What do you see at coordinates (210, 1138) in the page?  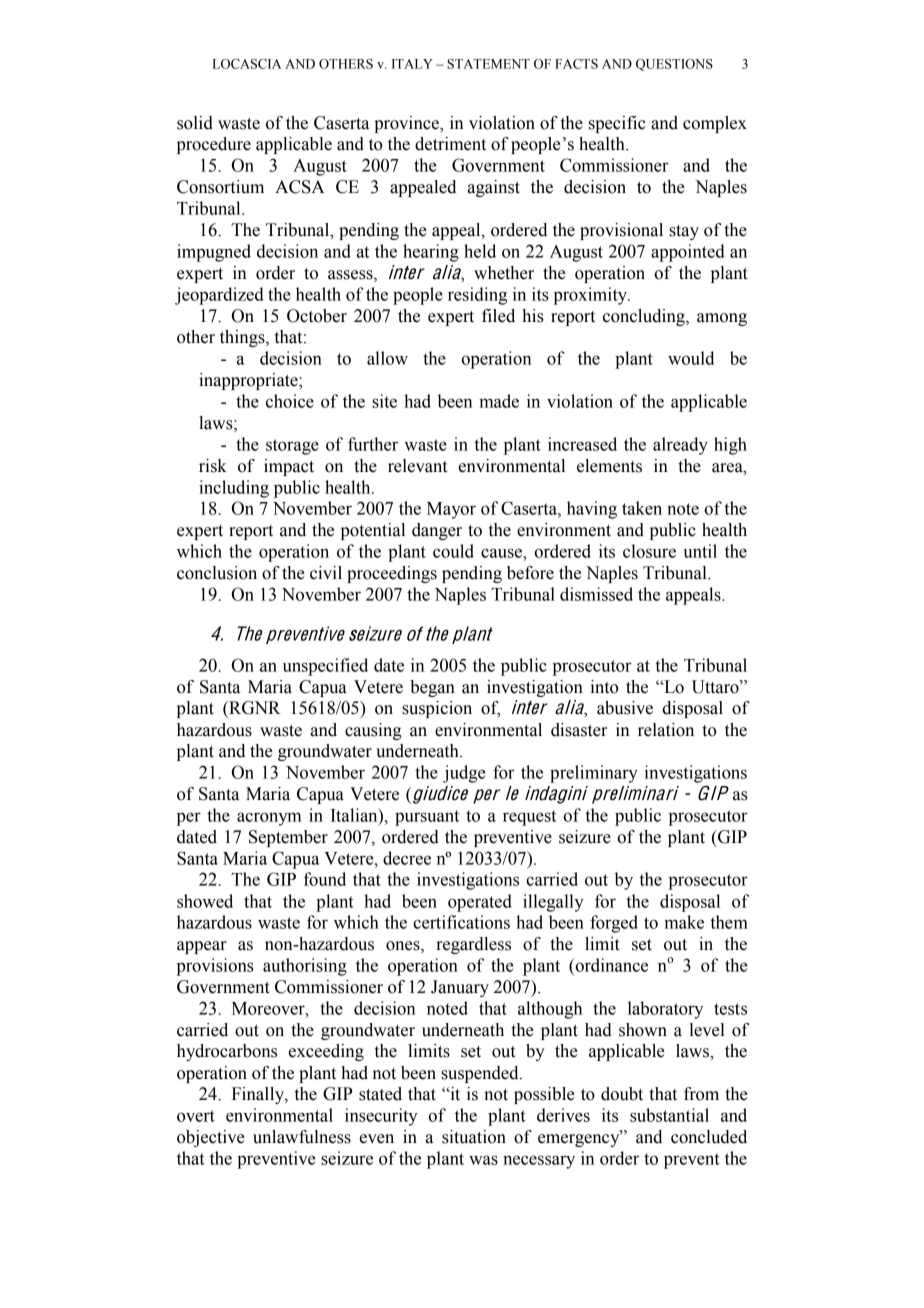 I see `objective` at bounding box center [210, 1138].
